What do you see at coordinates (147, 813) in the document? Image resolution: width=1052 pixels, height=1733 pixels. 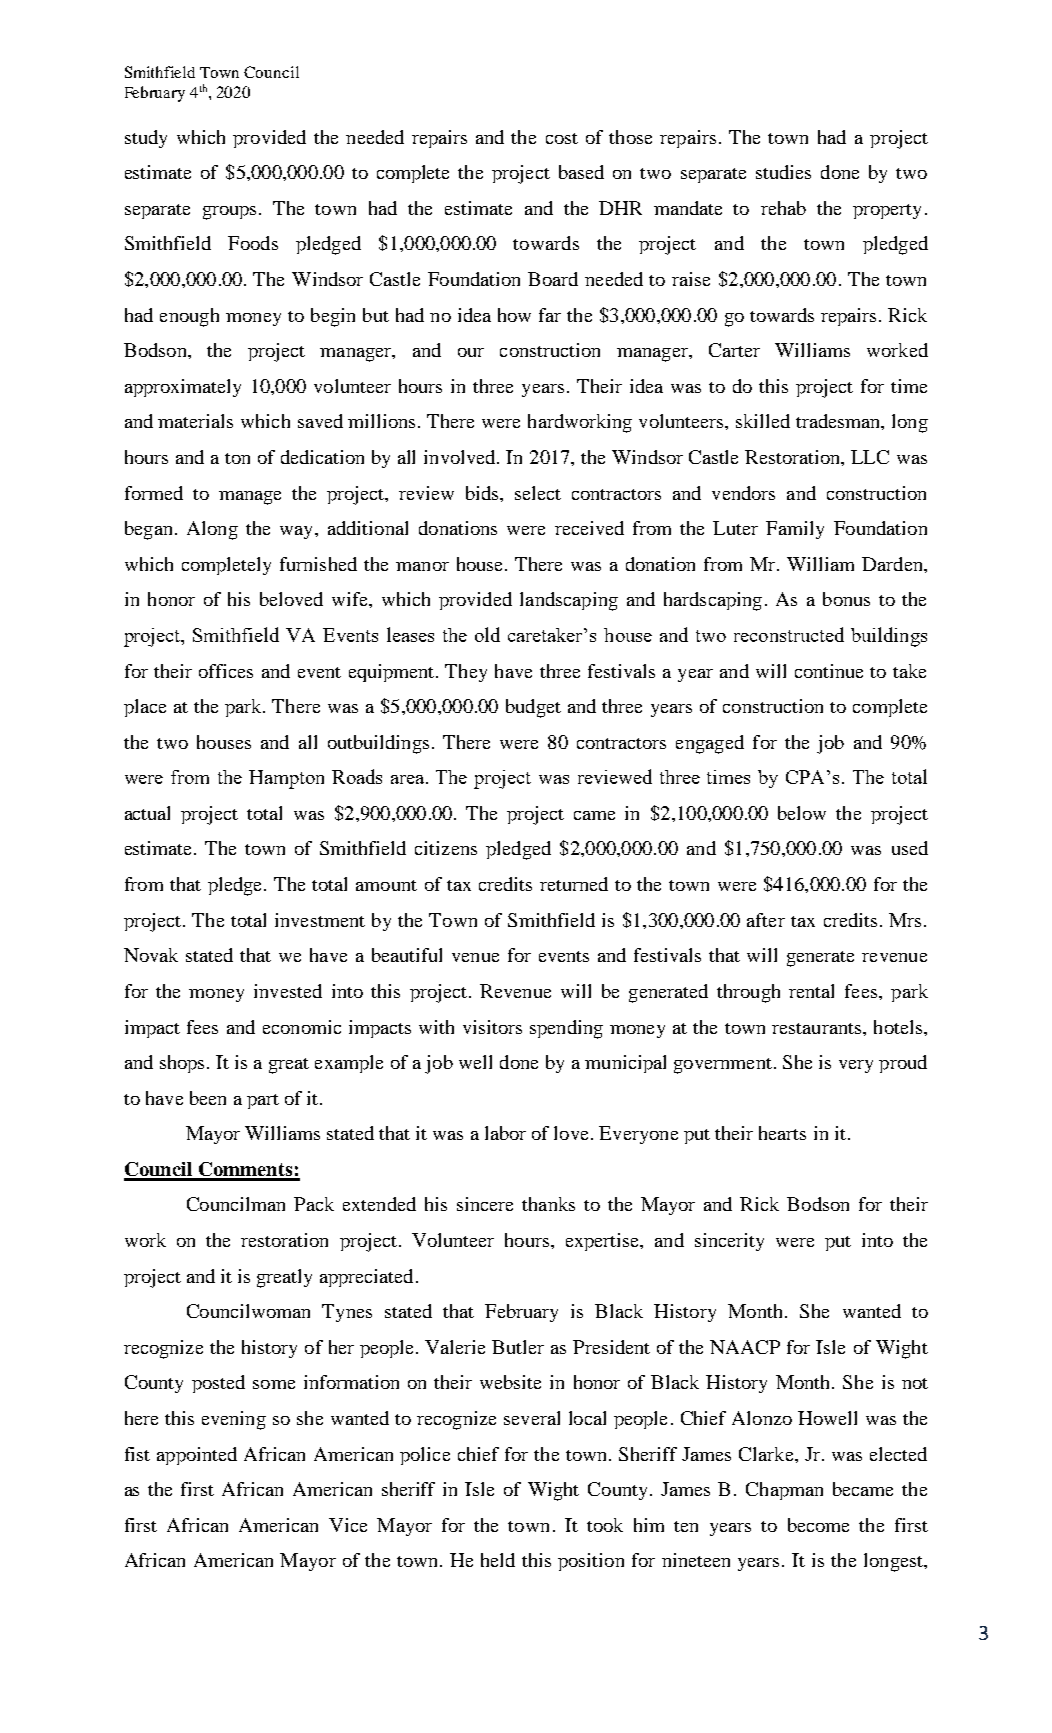 I see `actual` at bounding box center [147, 813].
